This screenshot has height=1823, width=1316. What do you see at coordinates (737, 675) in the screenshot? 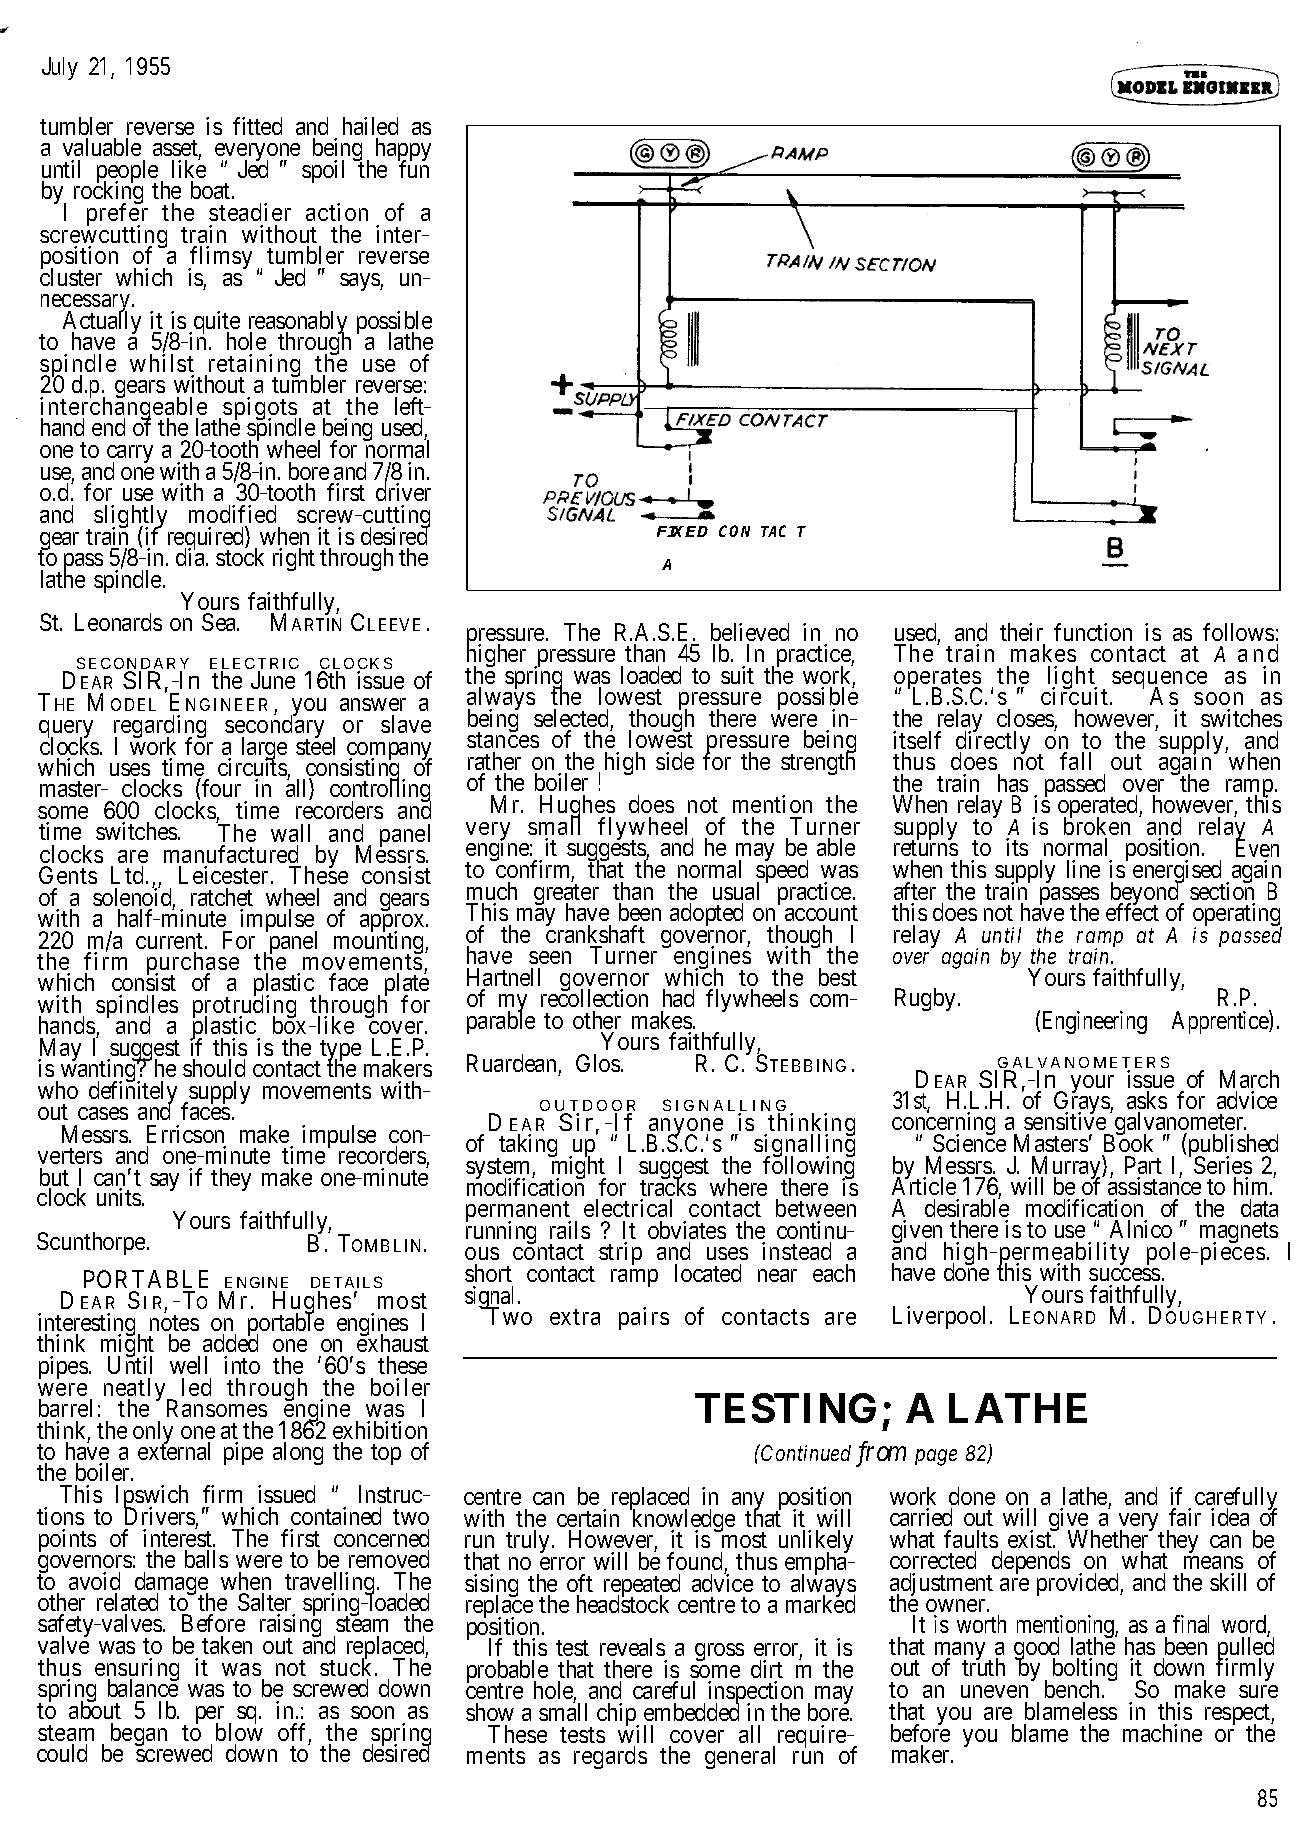
I see `suit` at bounding box center [737, 675].
